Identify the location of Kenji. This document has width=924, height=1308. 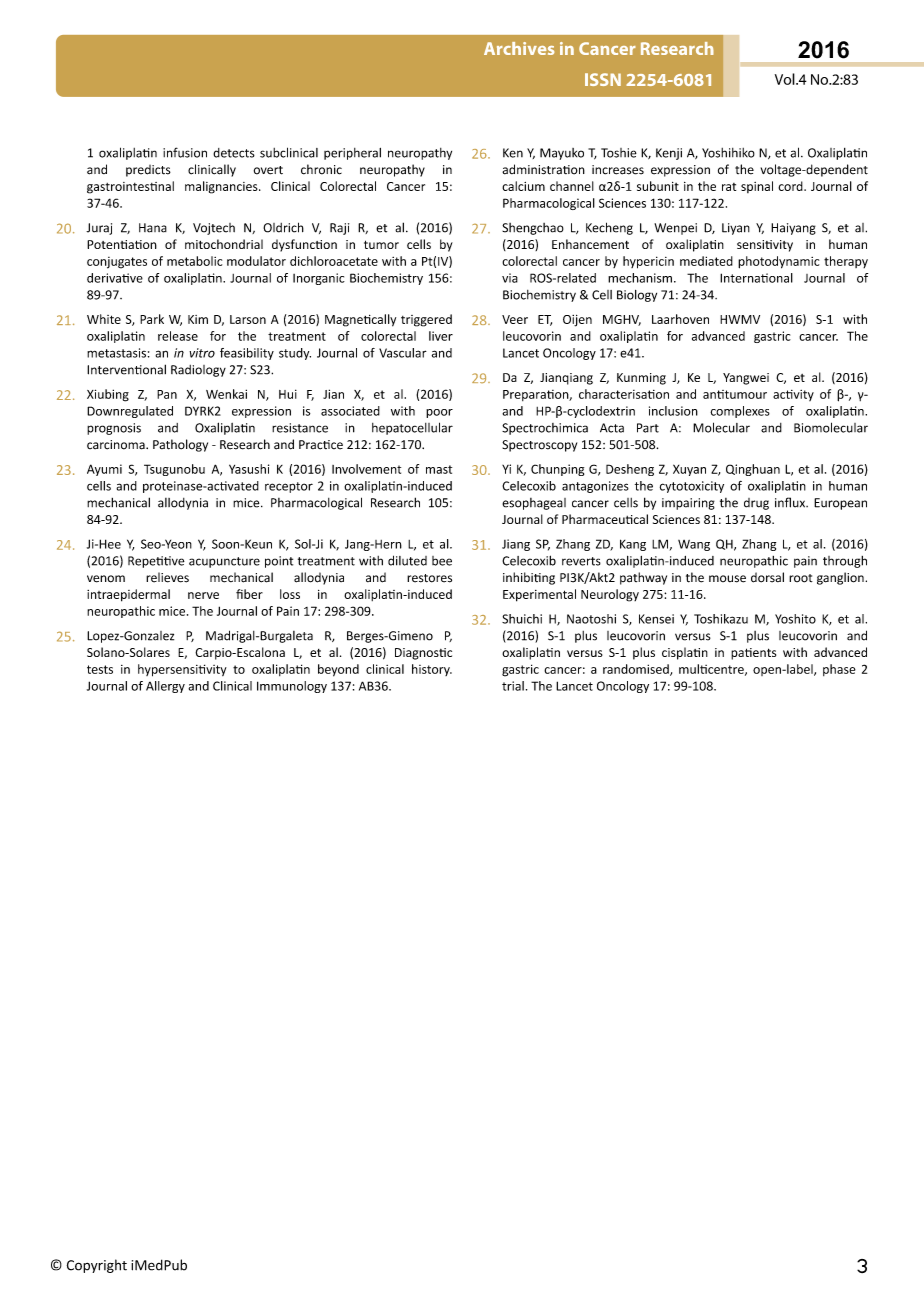
(669, 154).
